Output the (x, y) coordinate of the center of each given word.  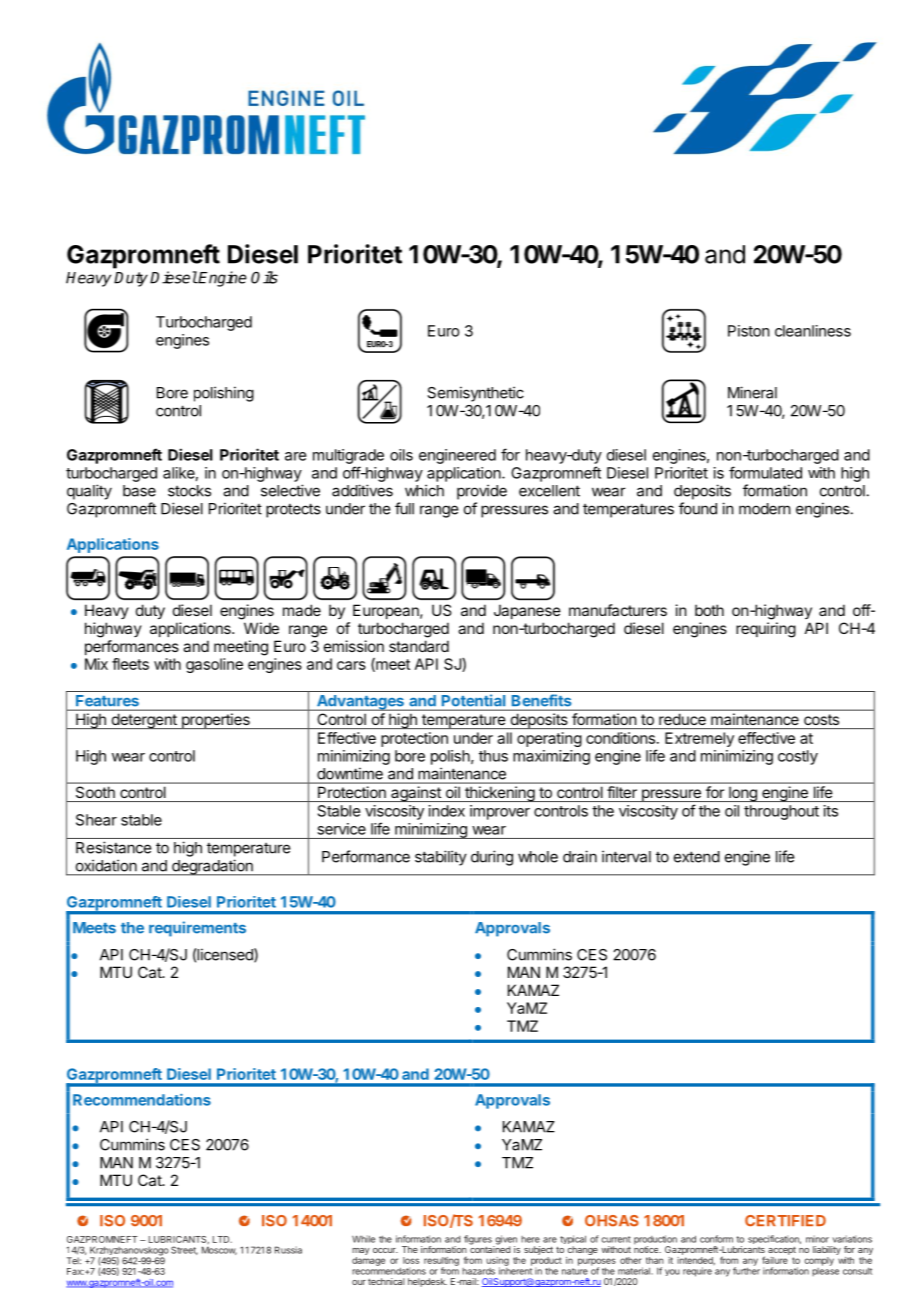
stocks (189, 491)
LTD (222, 1239)
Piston (749, 331)
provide (482, 492)
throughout (781, 812)
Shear (96, 820)
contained (490, 1248)
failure (776, 1259)
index (447, 811)
